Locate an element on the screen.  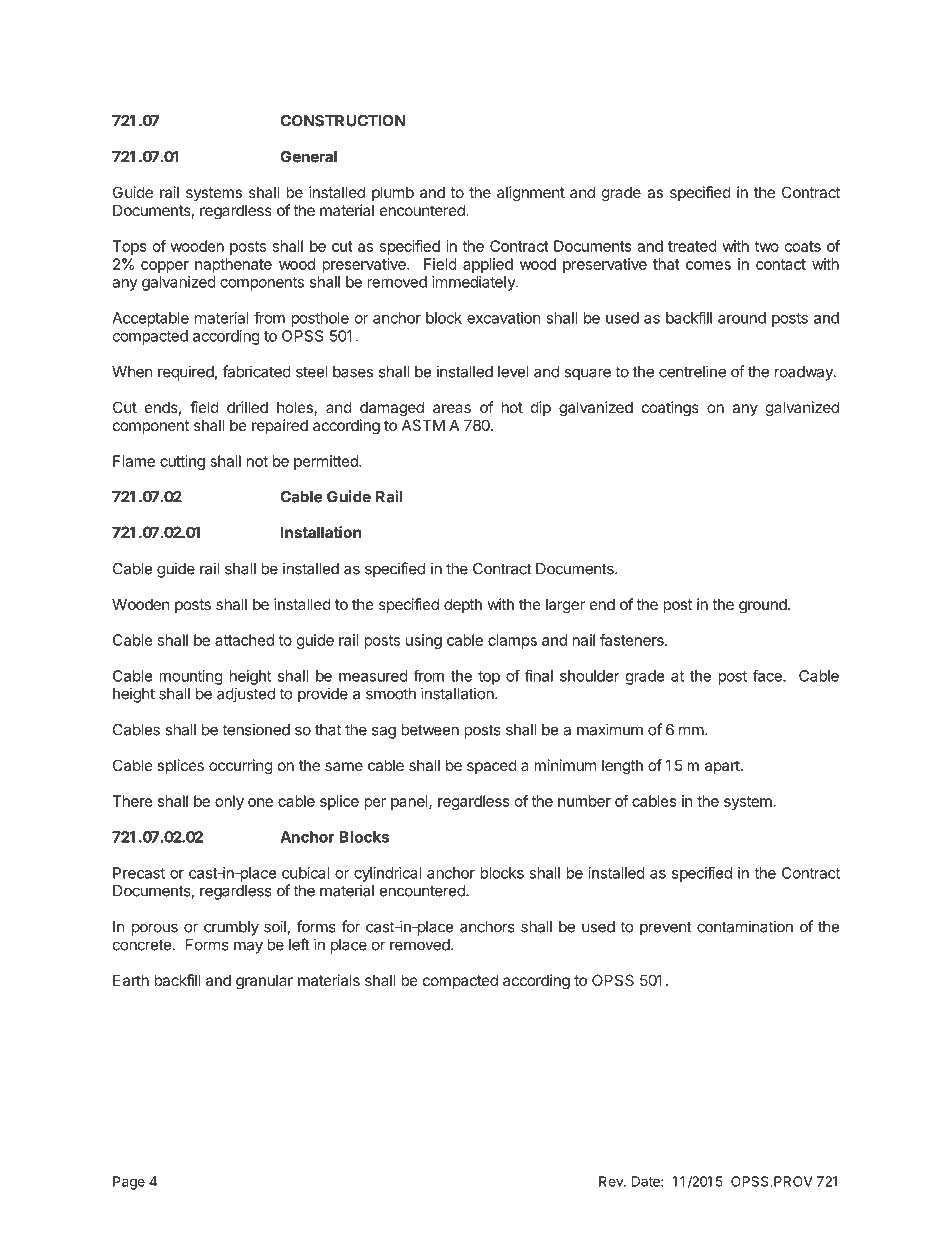
treated is located at coordinates (692, 246).
